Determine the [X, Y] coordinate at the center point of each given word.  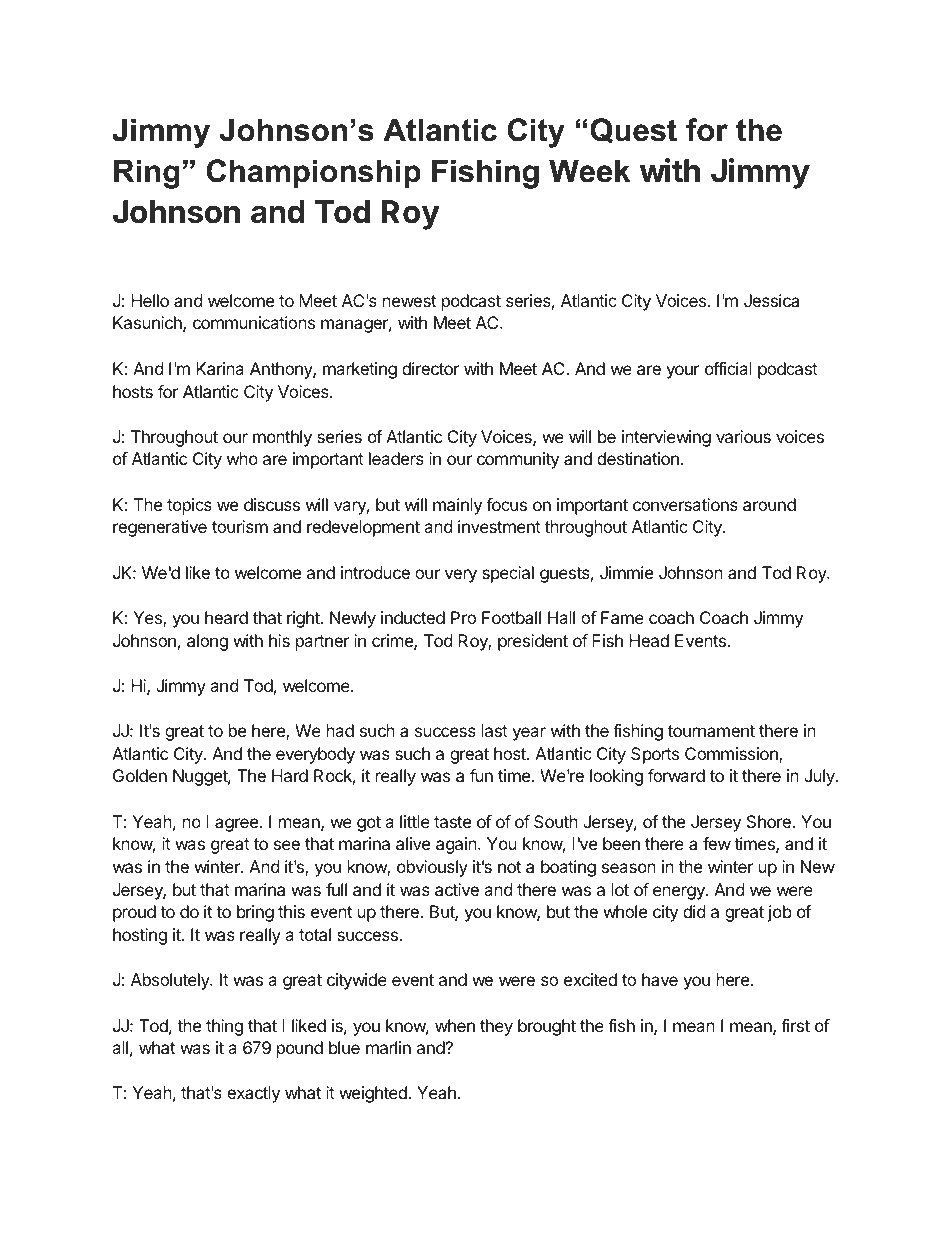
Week [589, 171]
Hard [290, 775]
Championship [313, 173]
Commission [732, 755]
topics [189, 506]
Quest [633, 130]
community [518, 460]
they [496, 1027]
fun [481, 775]
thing [224, 1027]
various [743, 436]
